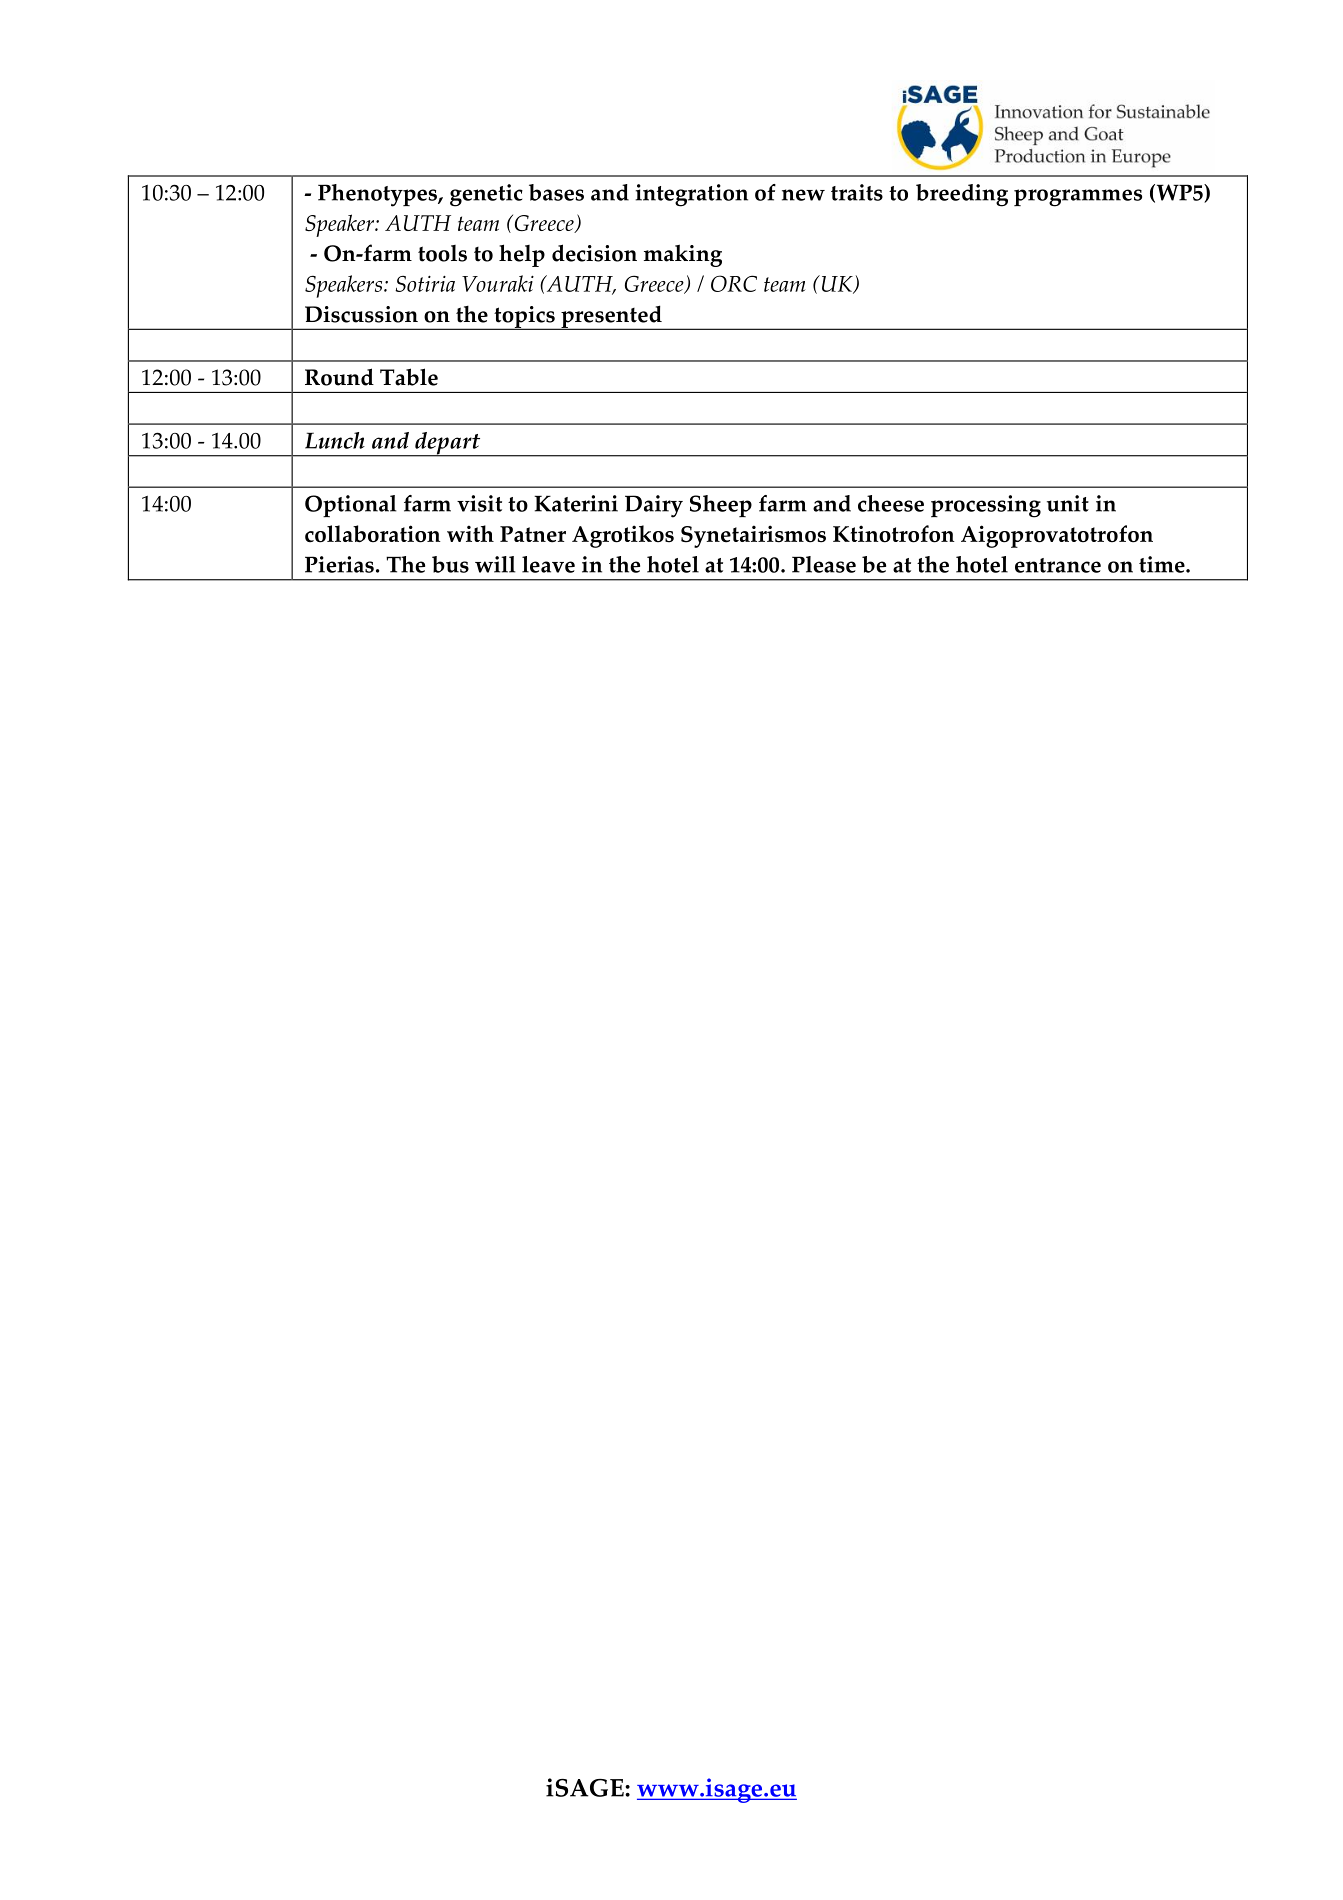 Image resolution: width=1343 pixels, height=1900 pixels. Describe the element at coordinates (486, 195) in the screenshot. I see `genetic` at that location.
